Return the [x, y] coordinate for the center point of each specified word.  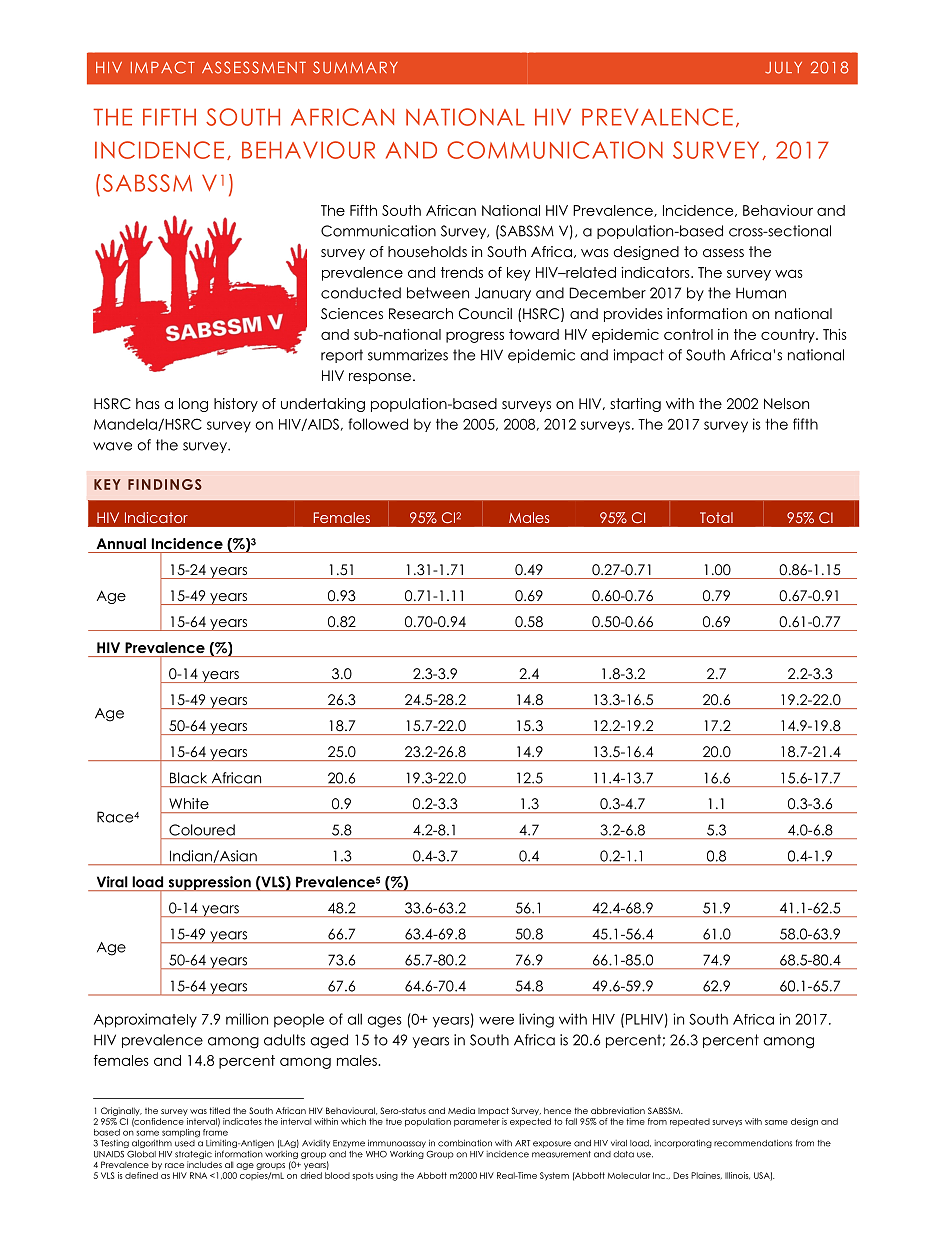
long [193, 405]
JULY [783, 68]
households [427, 251]
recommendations [753, 1143]
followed [378, 424]
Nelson [786, 403]
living [536, 1020]
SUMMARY [355, 67]
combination [465, 1143]
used [185, 1143]
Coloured [202, 830]
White [189, 803]
